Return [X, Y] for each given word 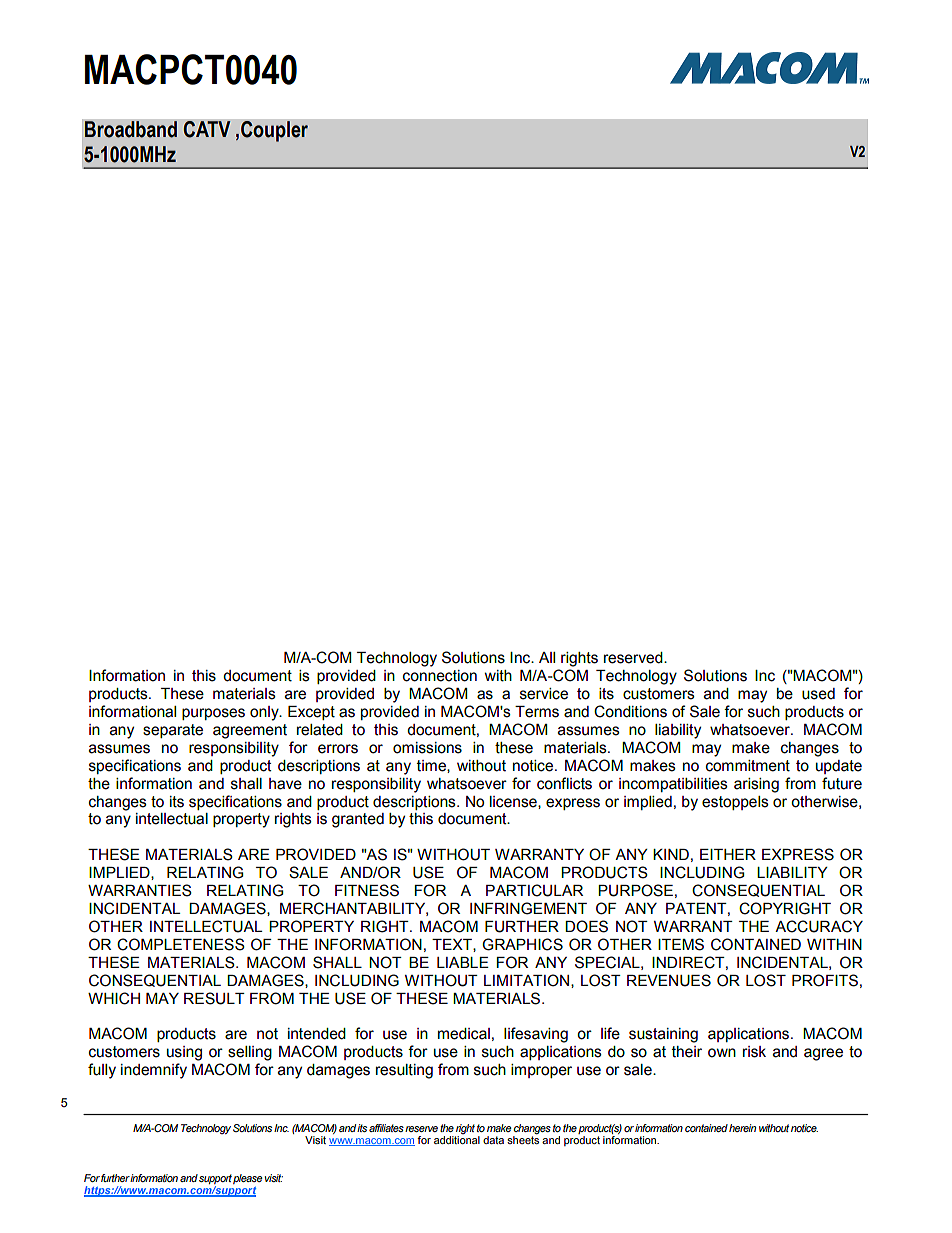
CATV [207, 129]
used [818, 694]
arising [756, 785]
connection [440, 676]
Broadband [130, 129]
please [247, 1179]
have [285, 784]
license [514, 802]
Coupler [274, 131]
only [265, 713]
